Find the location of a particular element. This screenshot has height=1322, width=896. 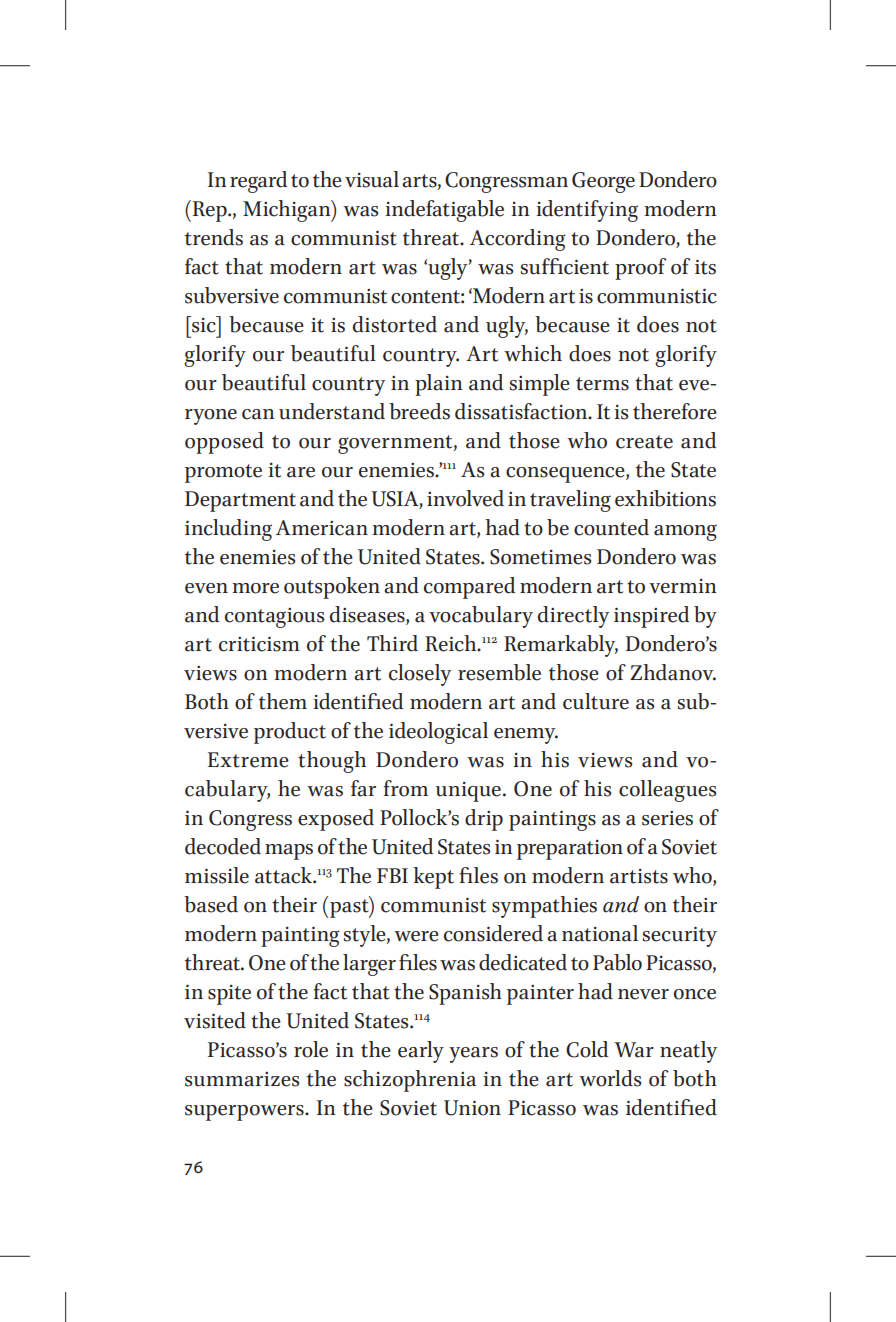

George is located at coordinates (603, 182).
